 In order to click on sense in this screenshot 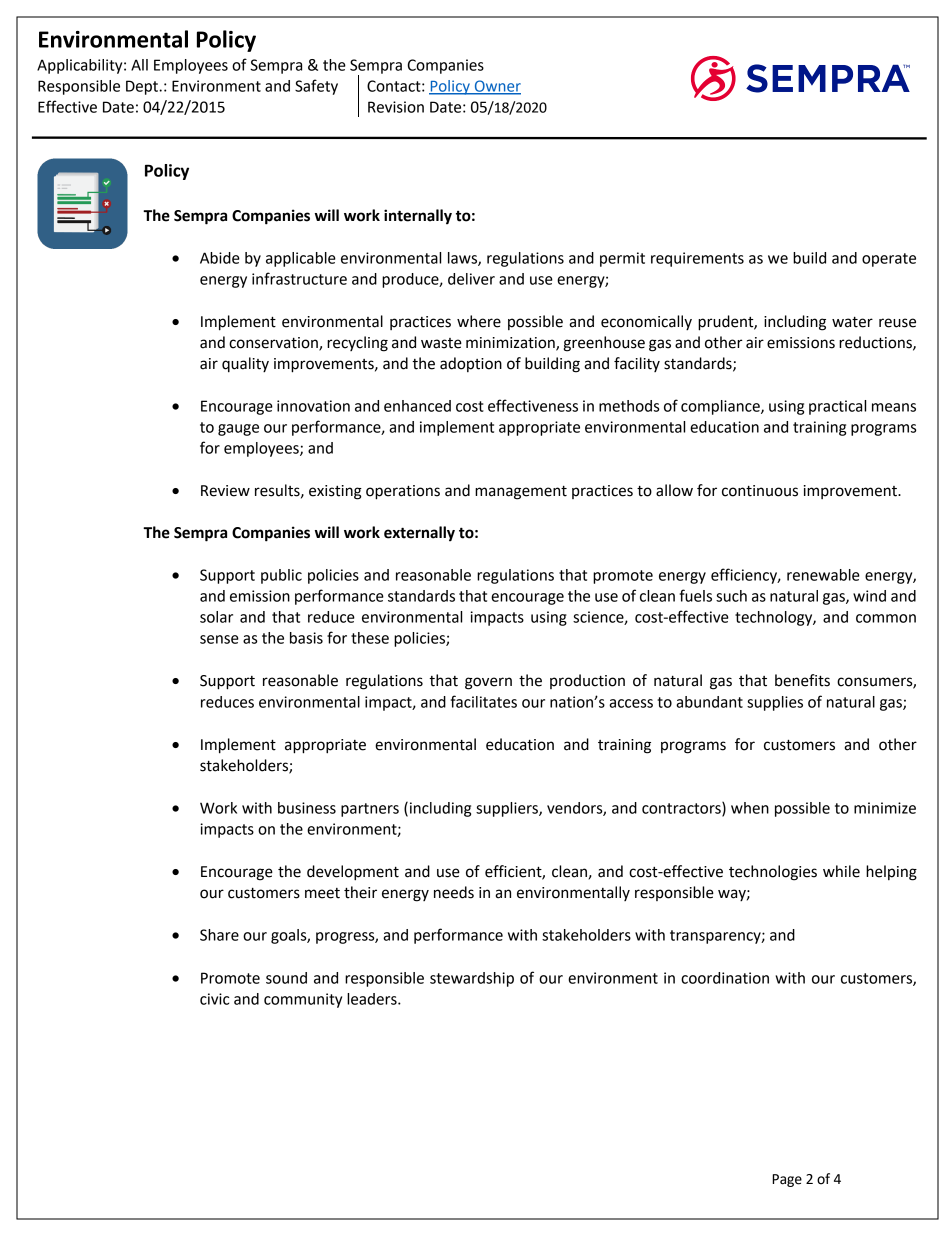, I will do `click(219, 639)`.
